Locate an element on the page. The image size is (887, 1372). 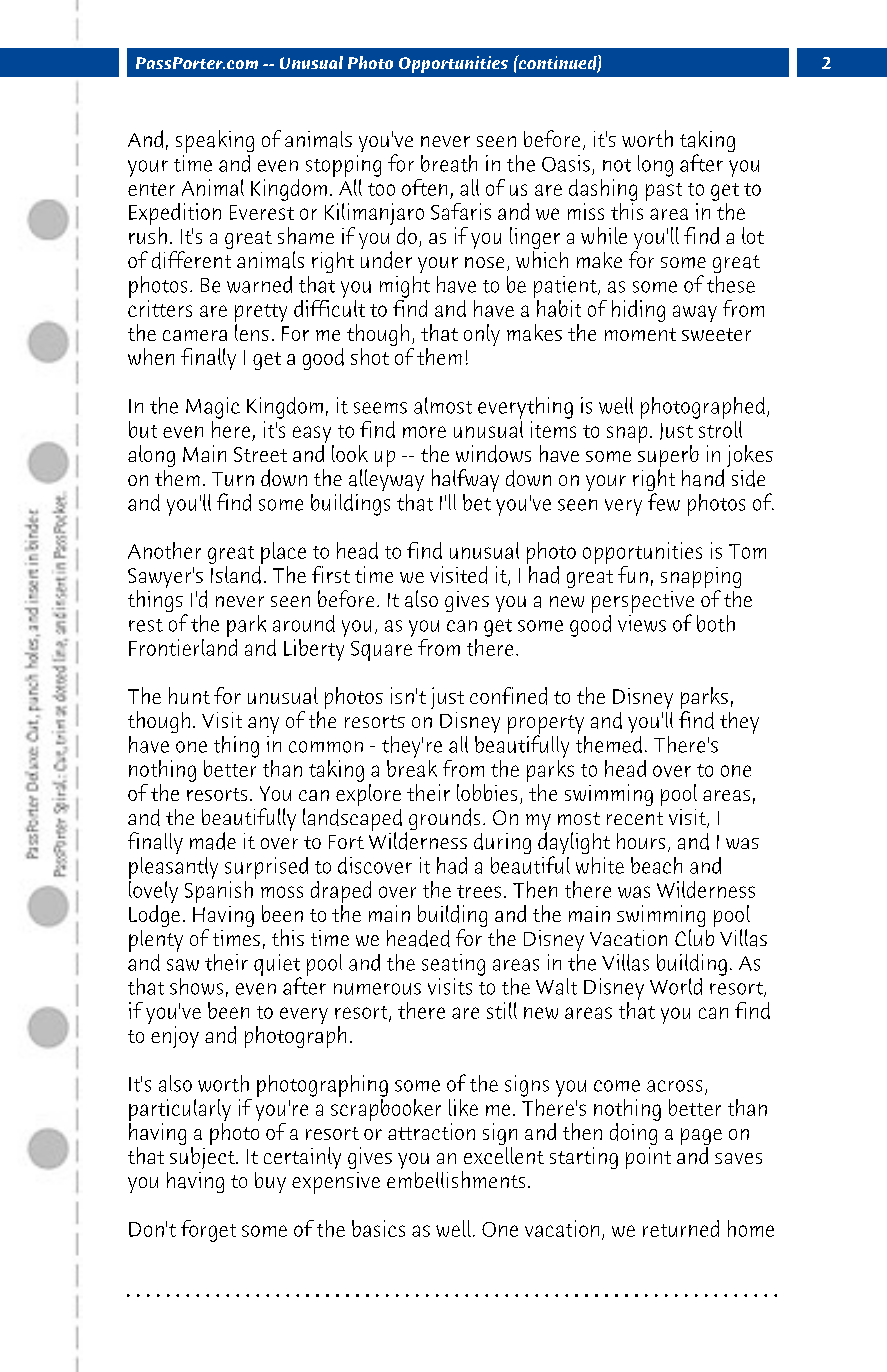
past is located at coordinates (664, 192).
